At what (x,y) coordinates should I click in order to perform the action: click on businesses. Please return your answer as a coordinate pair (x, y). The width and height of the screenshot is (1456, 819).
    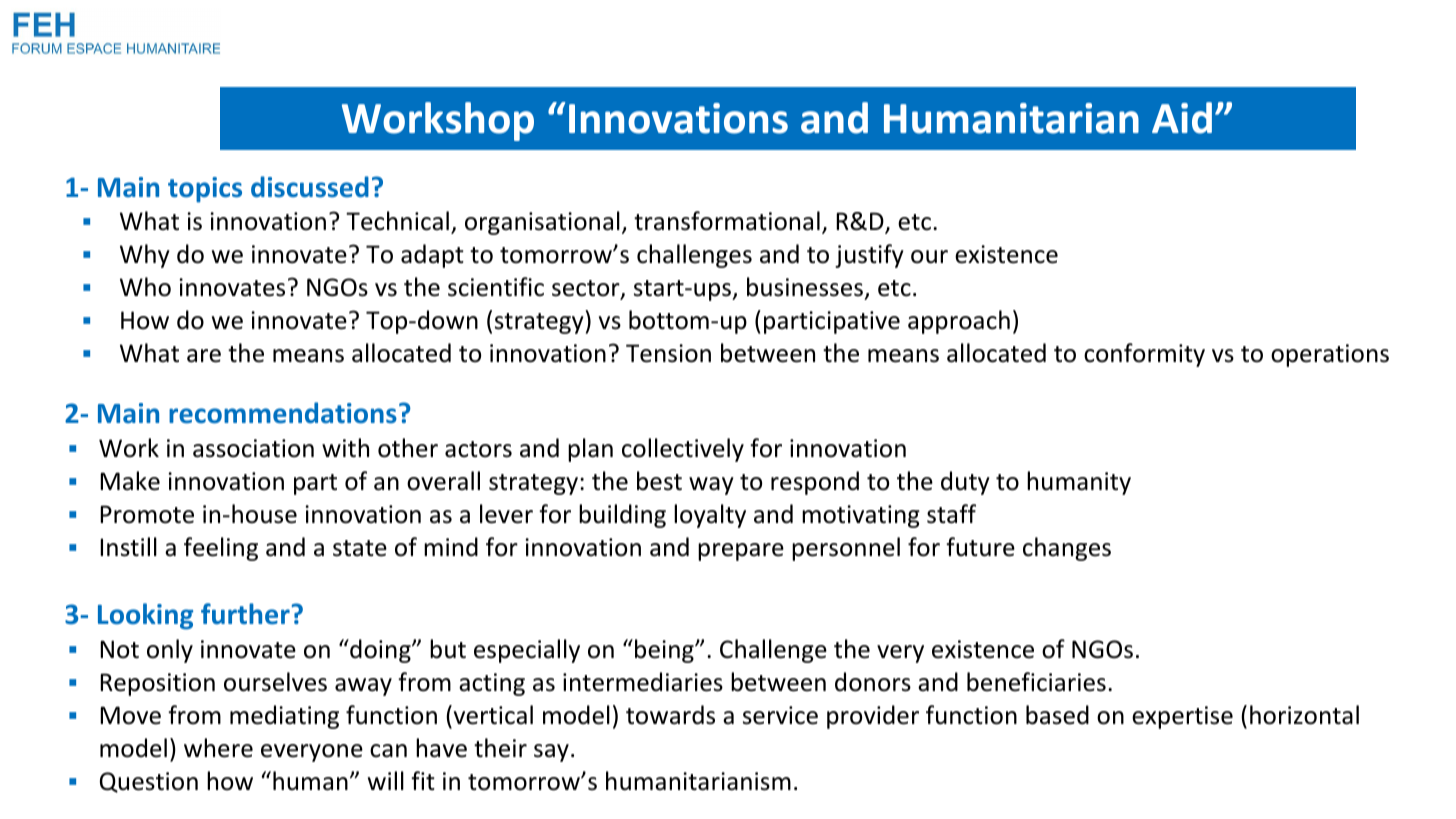
    Looking at the image, I should click on (805, 287).
